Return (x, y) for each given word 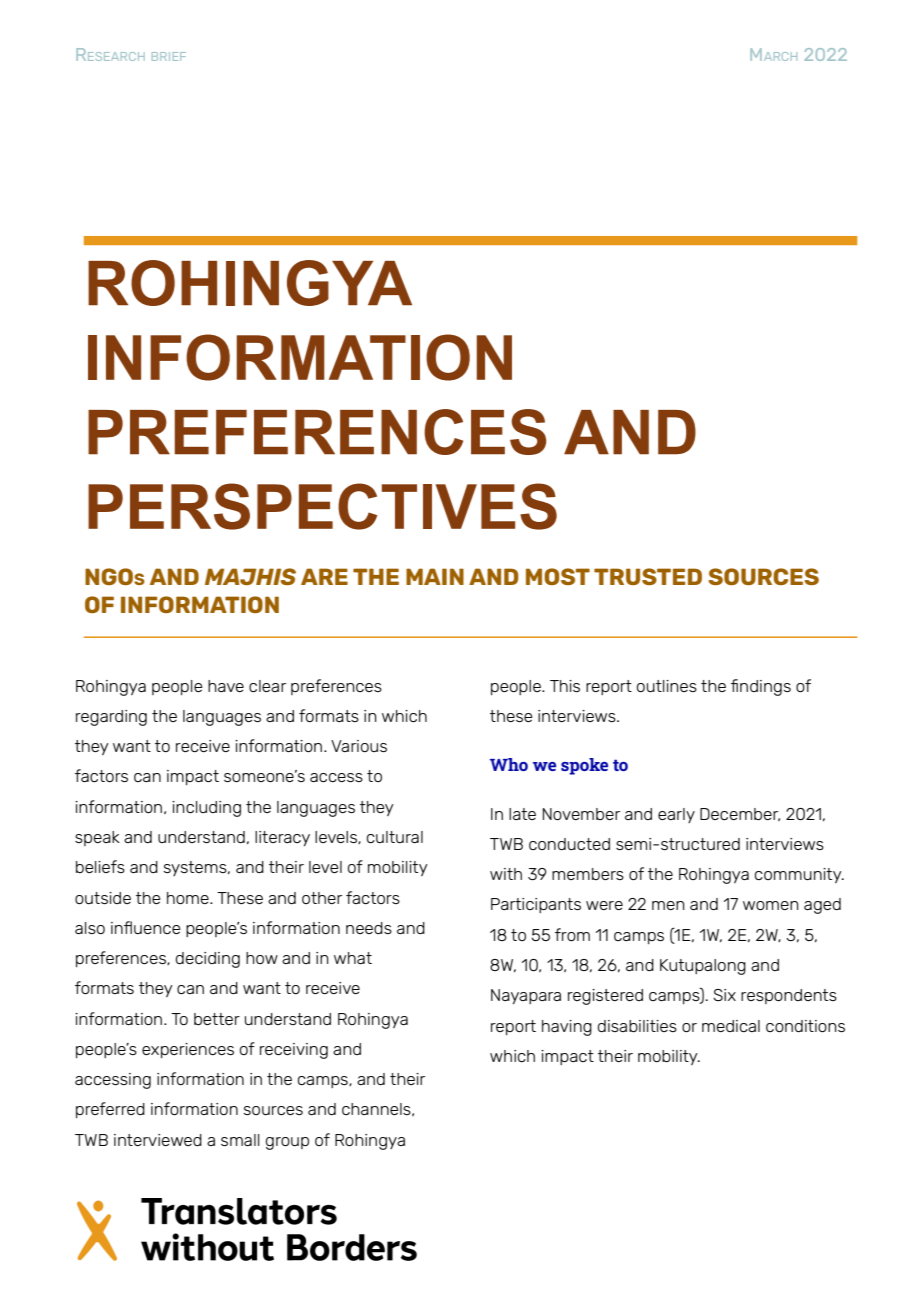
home (189, 898)
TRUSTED (648, 576)
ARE (324, 576)
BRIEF (169, 56)
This (565, 686)
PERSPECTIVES (322, 506)
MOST (558, 576)
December (740, 814)
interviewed (158, 1140)
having (567, 1028)
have (226, 686)
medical (731, 1026)
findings (761, 687)
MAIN (435, 576)
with (506, 874)
